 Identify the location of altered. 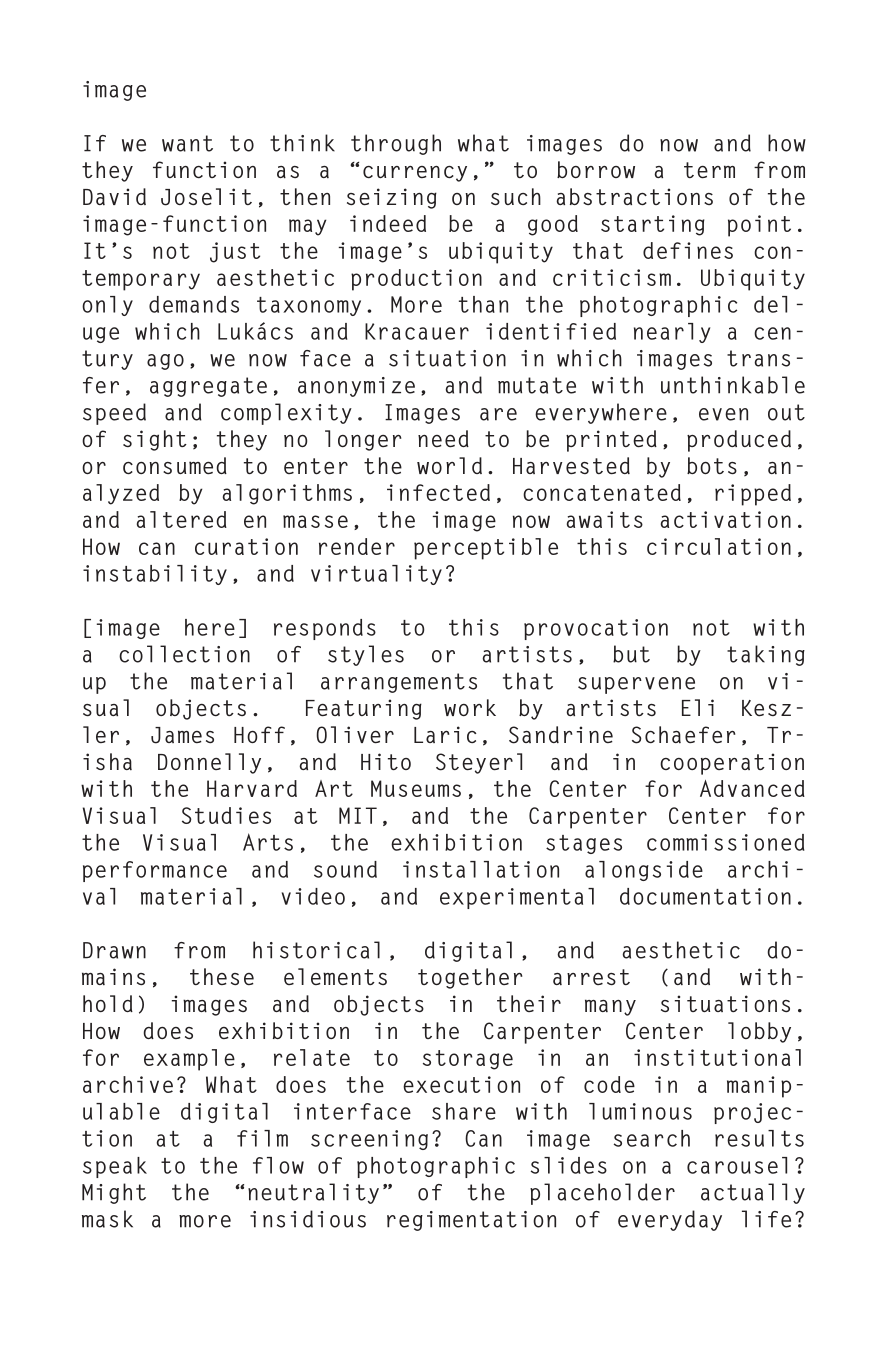
(182, 519).
